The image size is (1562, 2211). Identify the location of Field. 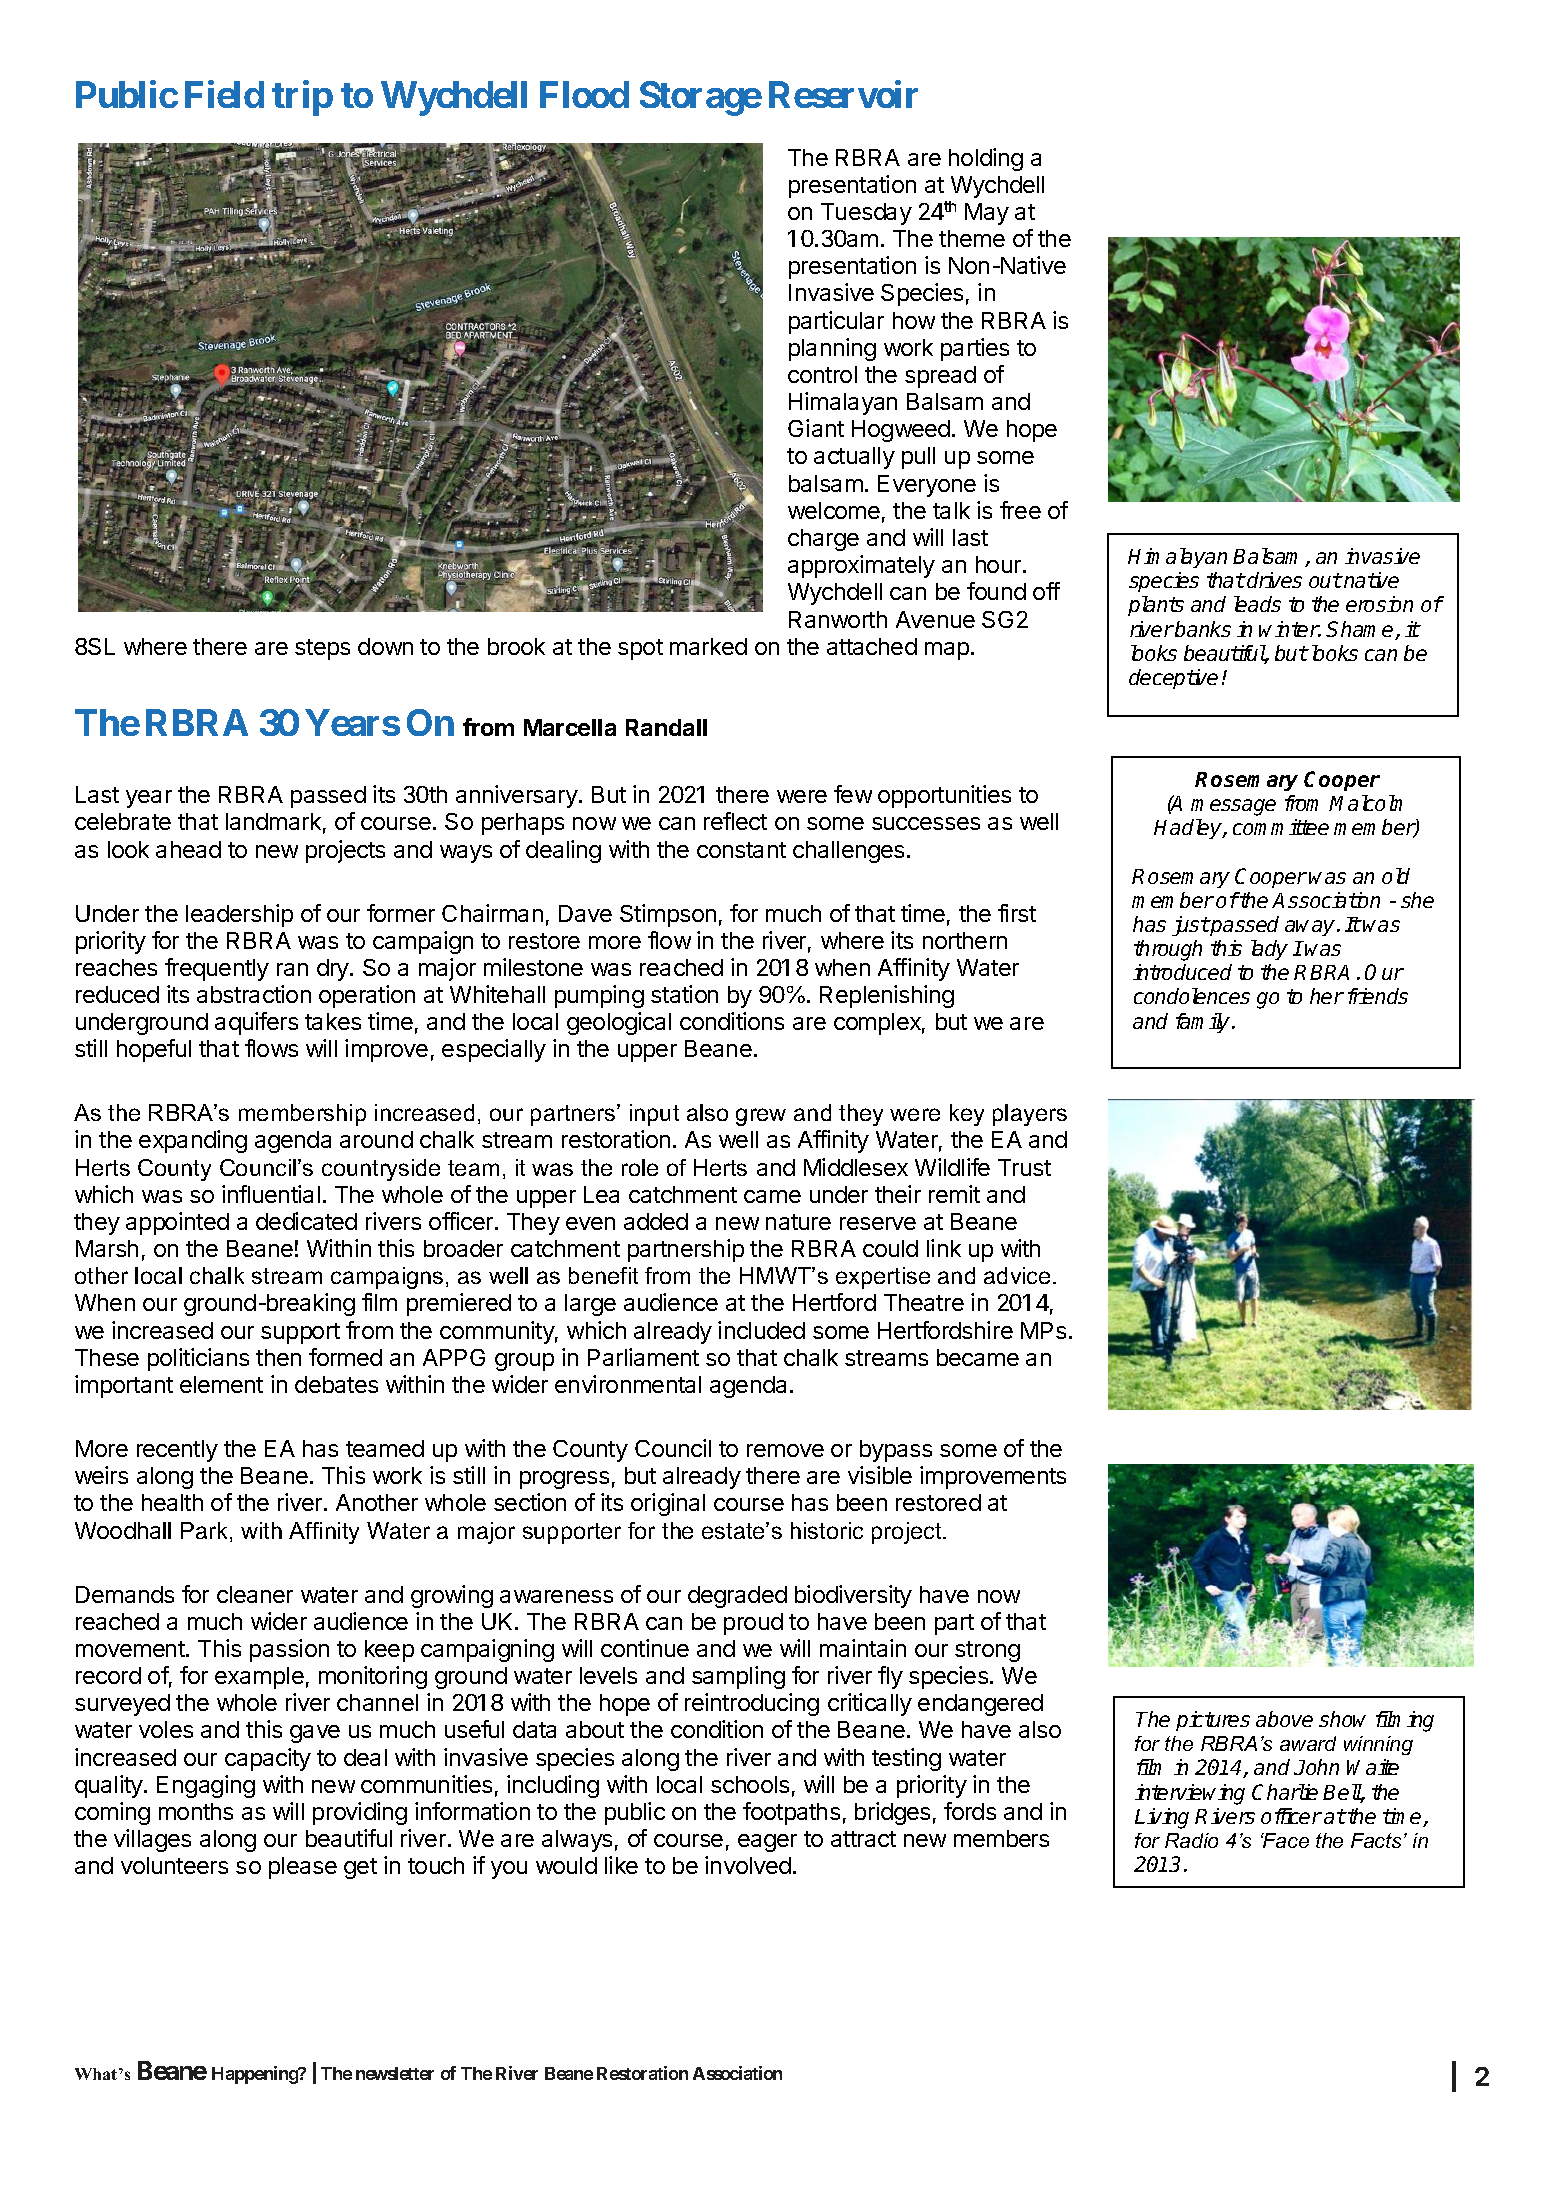
(224, 94).
